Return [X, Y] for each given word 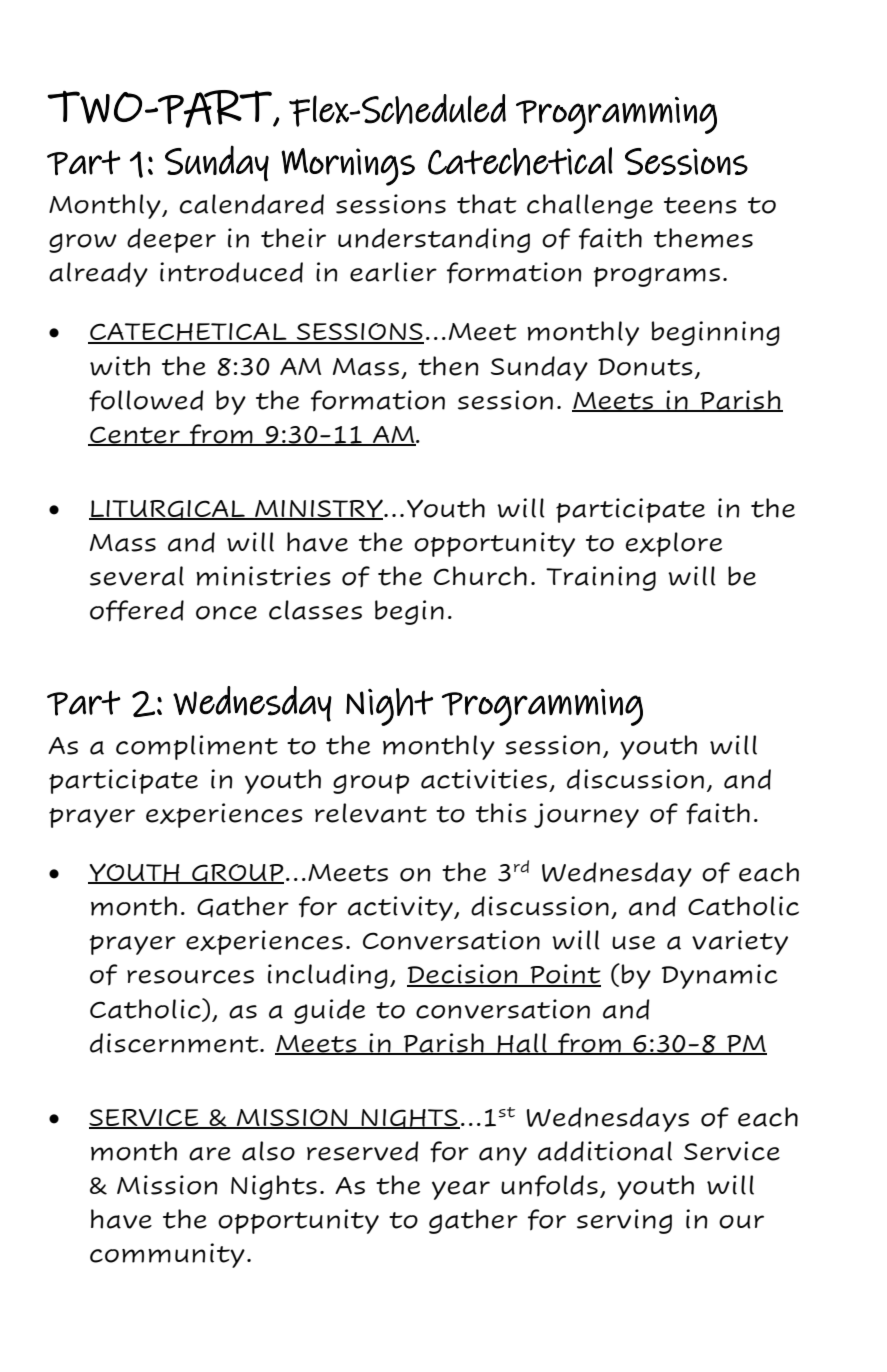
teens [700, 205]
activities [484, 779]
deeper [171, 240]
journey [586, 815]
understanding [434, 240]
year [461, 1190]
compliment [197, 747]
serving [624, 1221]
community [167, 1255]
